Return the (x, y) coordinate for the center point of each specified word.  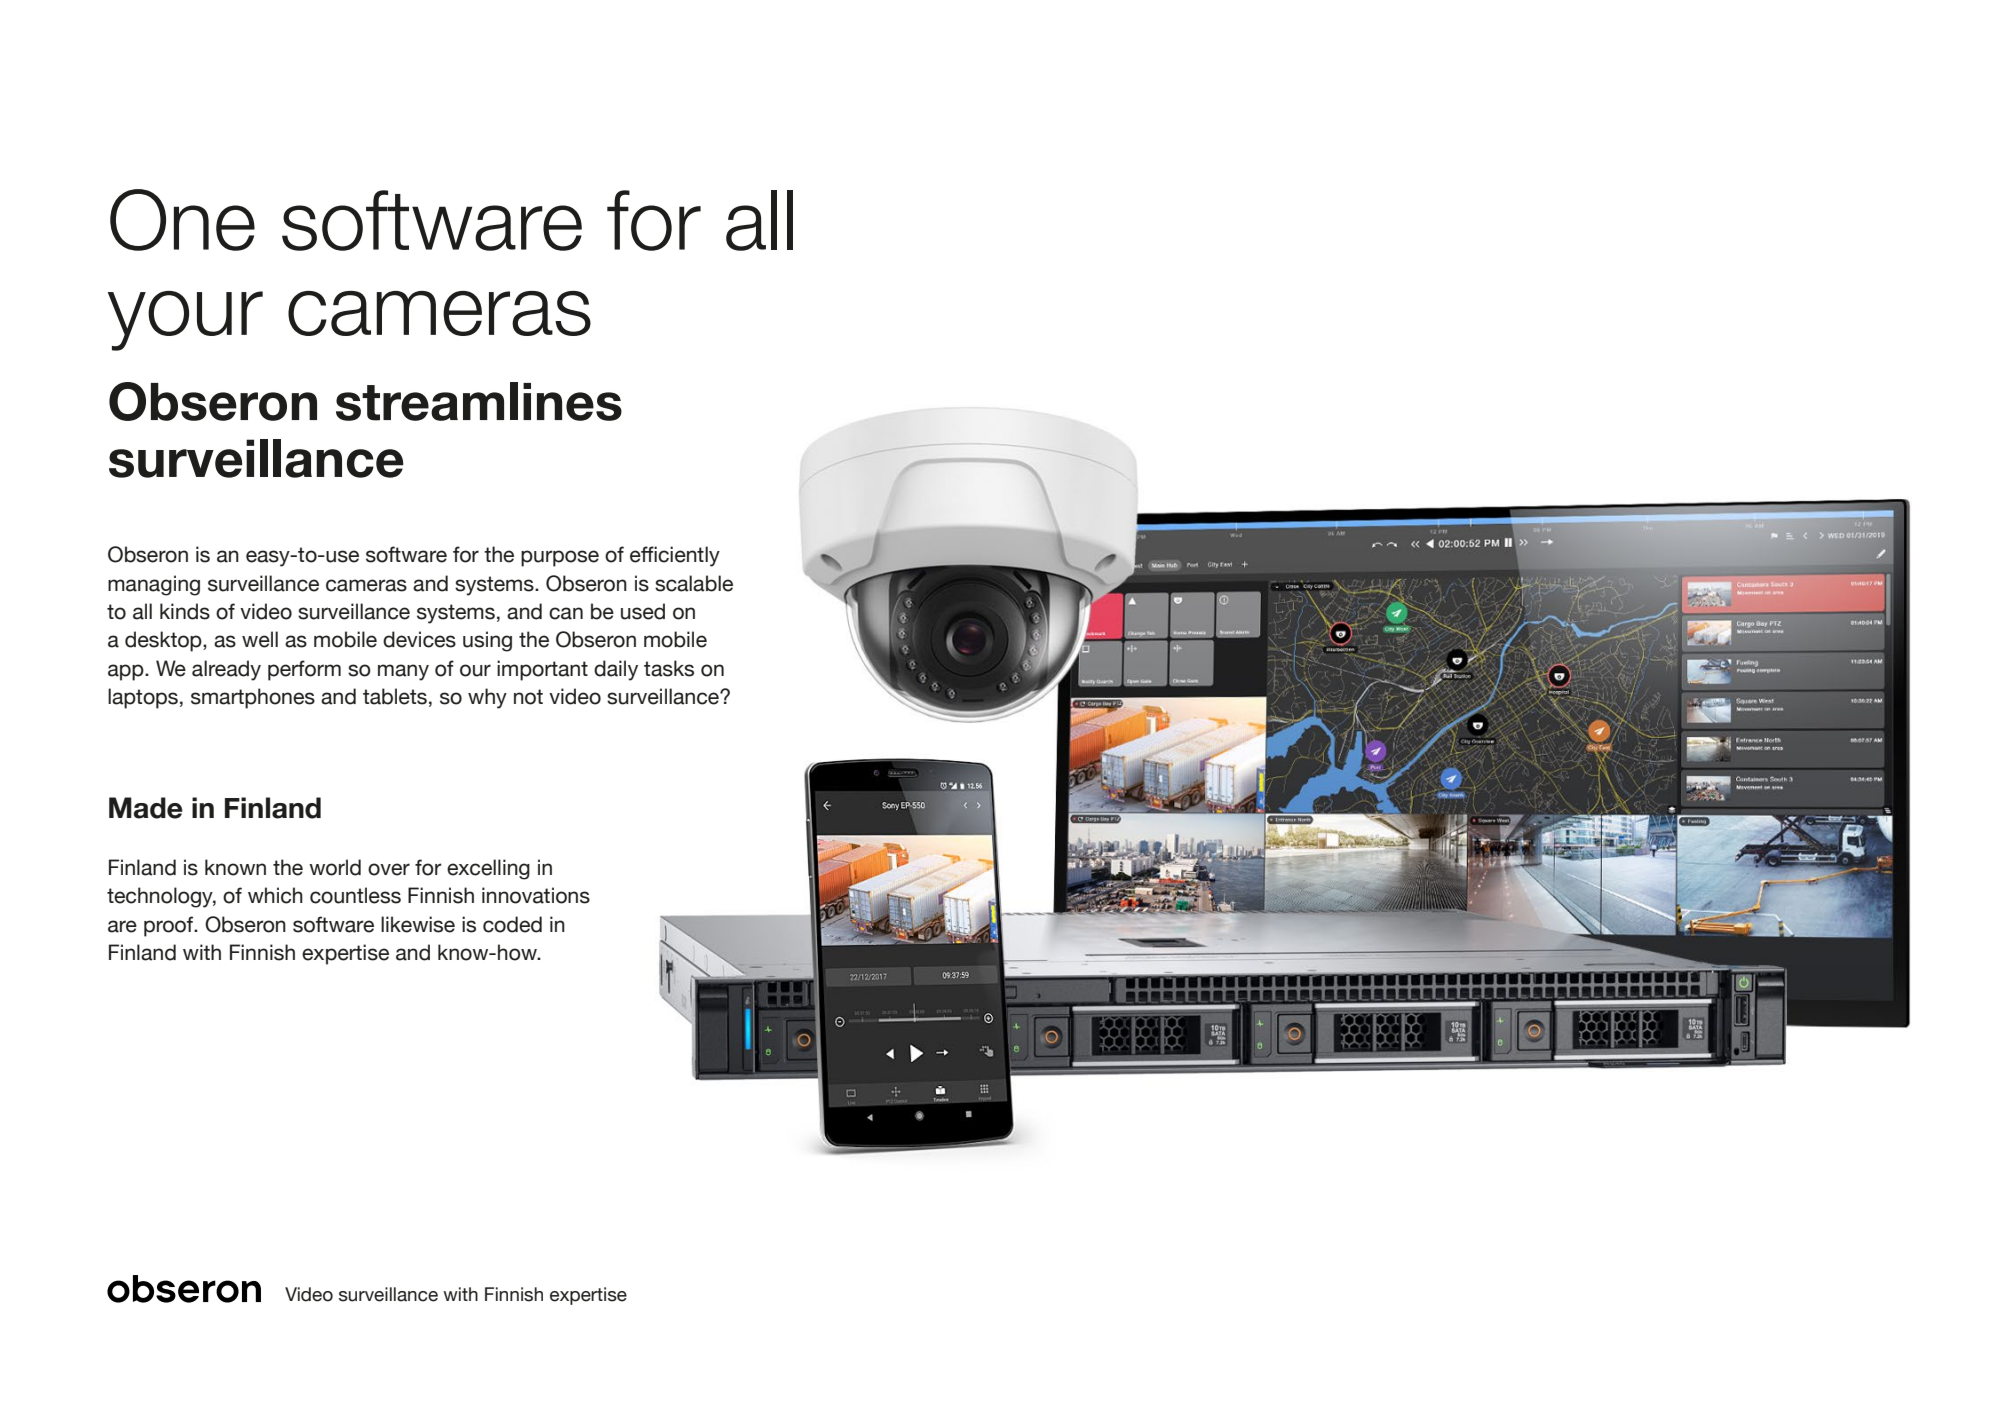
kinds (185, 611)
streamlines (479, 401)
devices (419, 639)
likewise (418, 924)
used (643, 611)
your (185, 321)
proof (170, 926)
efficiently (675, 556)
